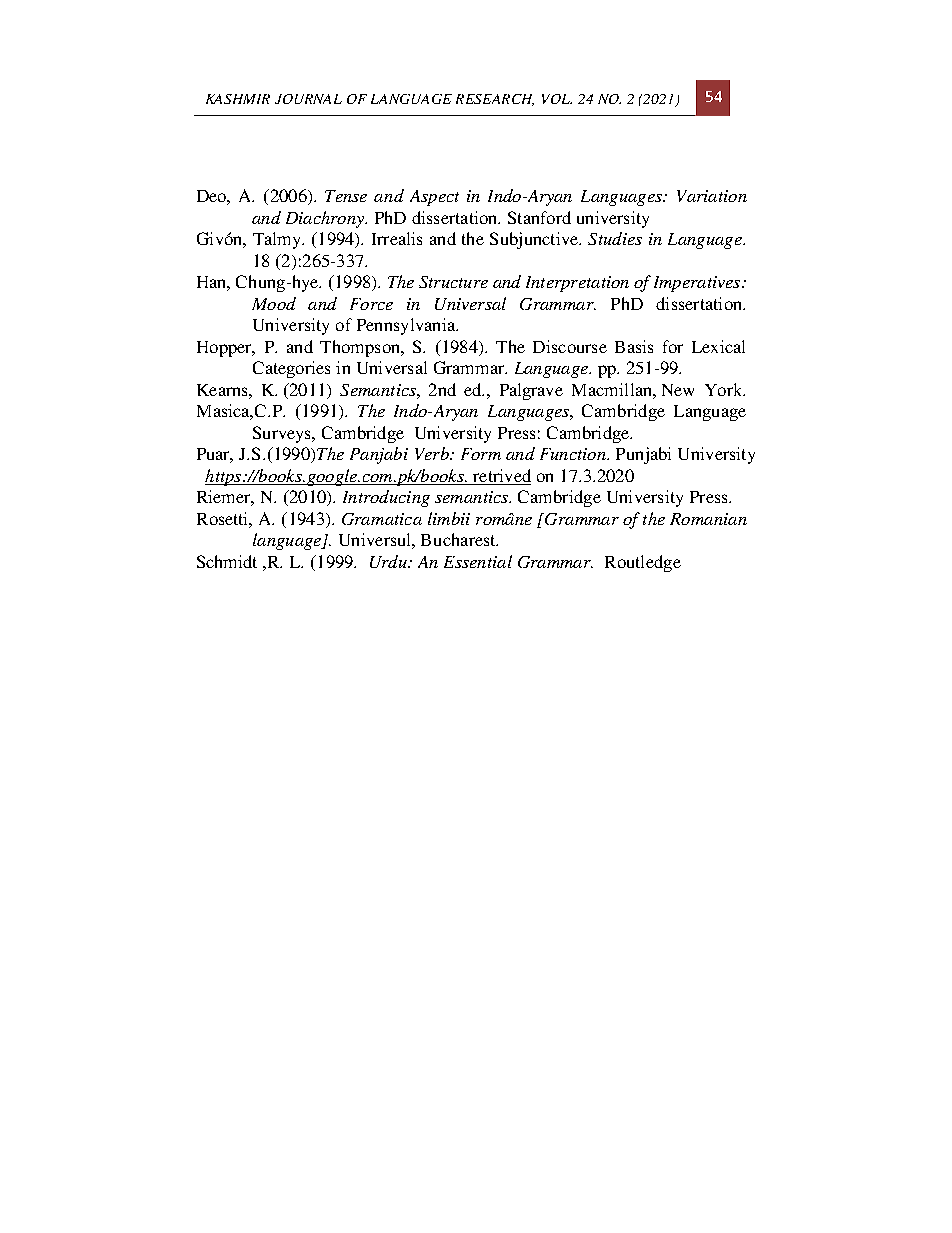 Image resolution: width=952 pixels, height=1233 pixels. Describe the element at coordinates (283, 434) in the screenshot. I see `Surveys` at that location.
